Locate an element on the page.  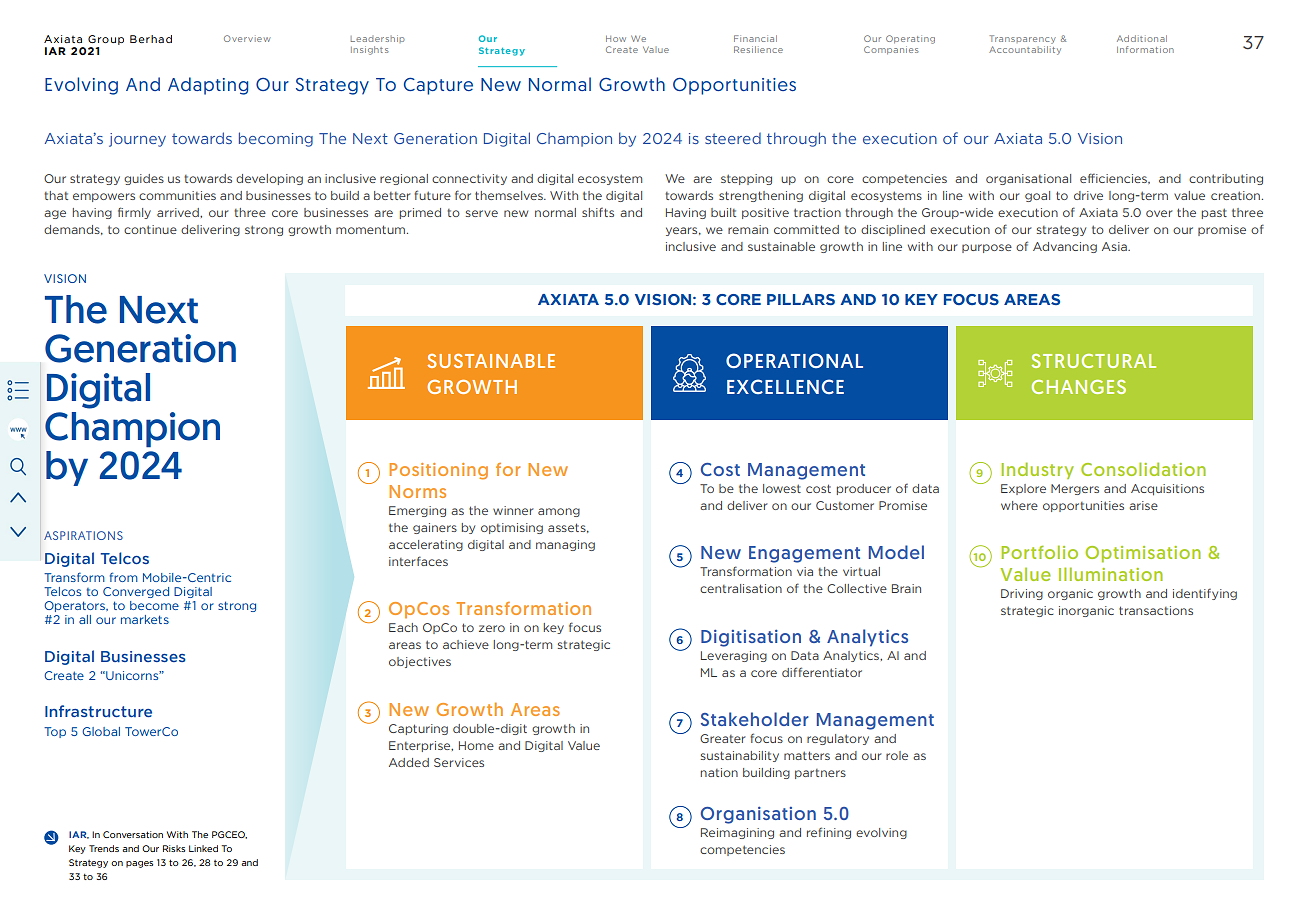
PILLARS is located at coordinates (801, 299).
